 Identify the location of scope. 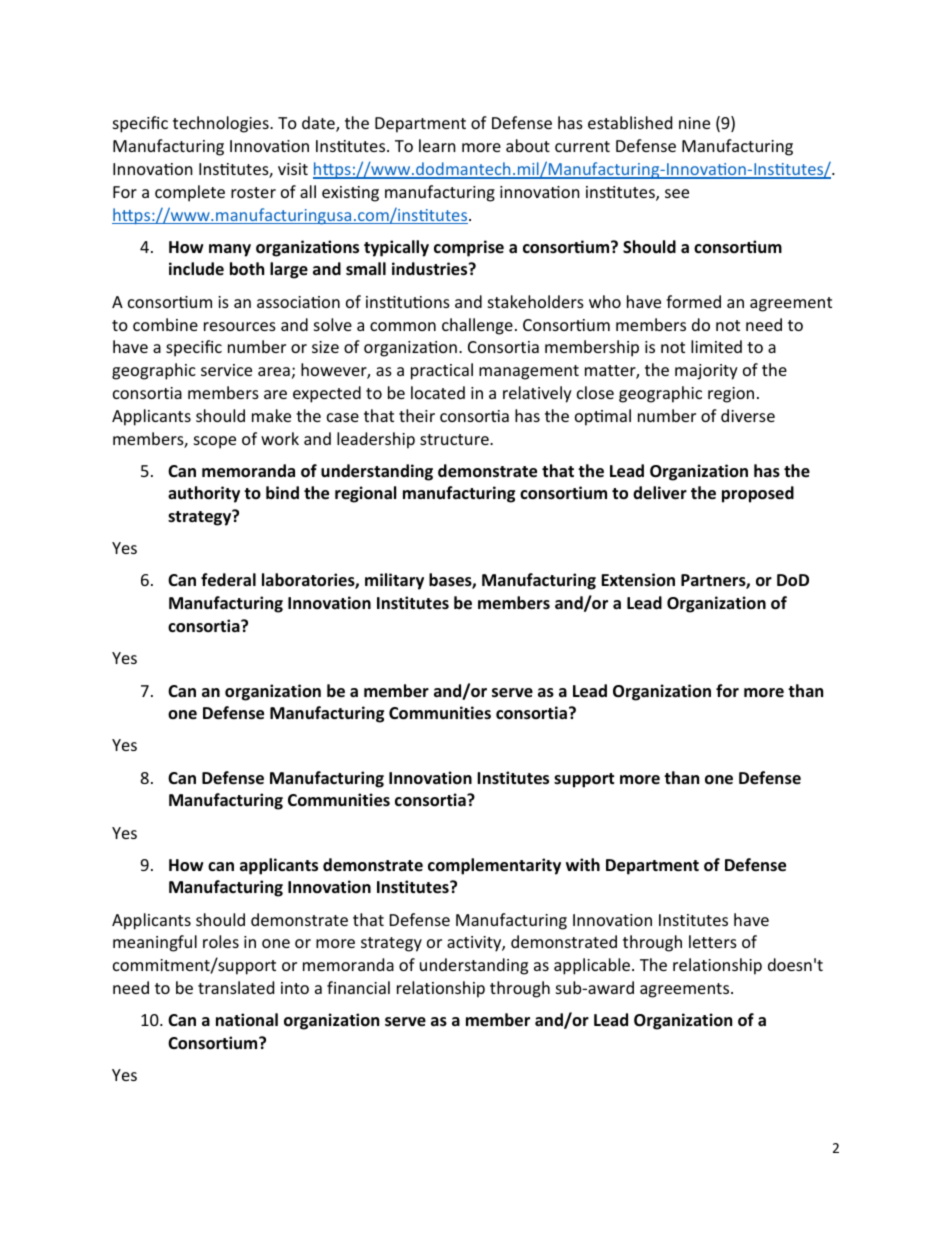
(215, 442).
